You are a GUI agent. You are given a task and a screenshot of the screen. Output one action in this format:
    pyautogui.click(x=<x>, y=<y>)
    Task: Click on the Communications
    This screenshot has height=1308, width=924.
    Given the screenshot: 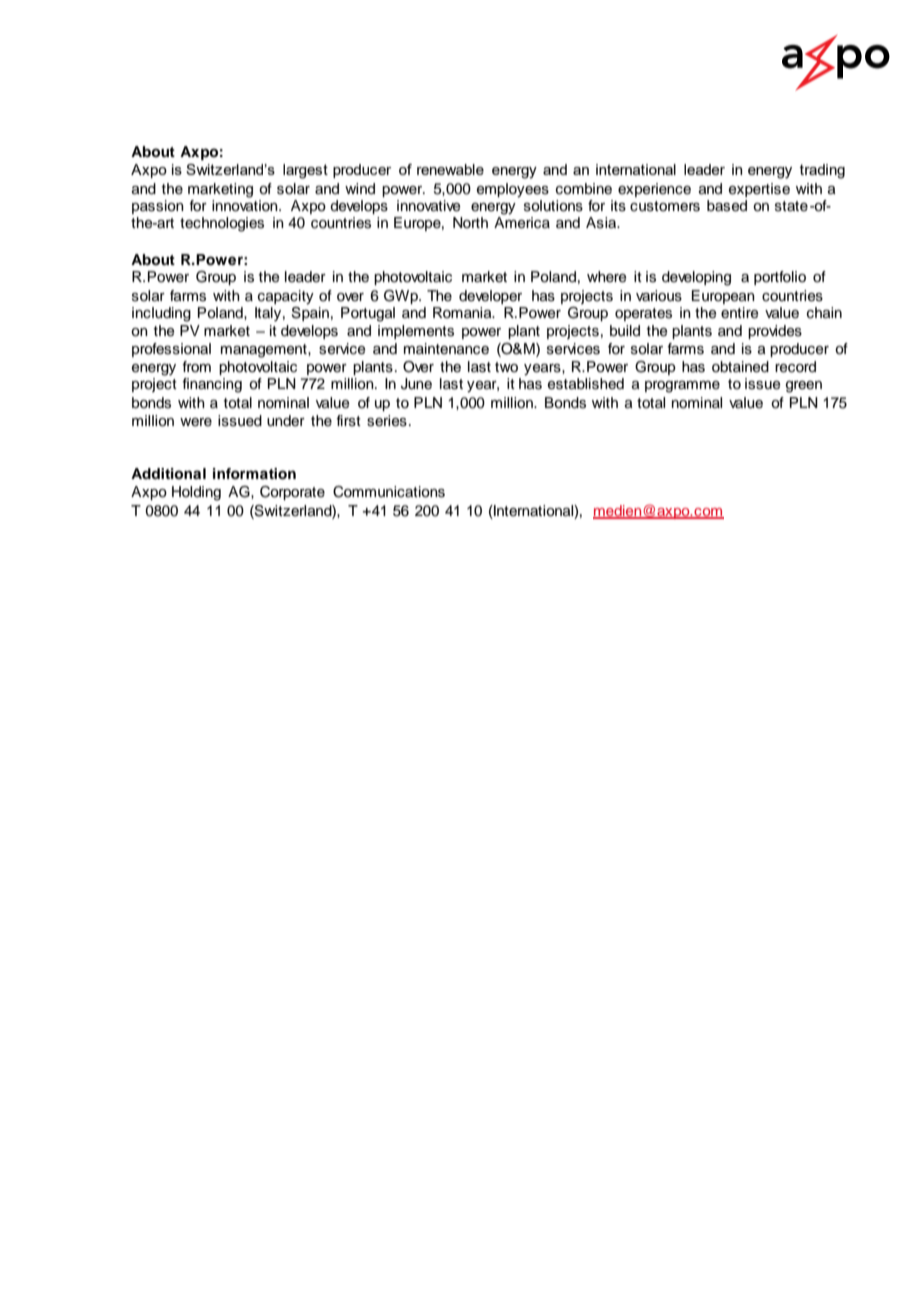 What is the action you would take?
    pyautogui.click(x=389, y=492)
